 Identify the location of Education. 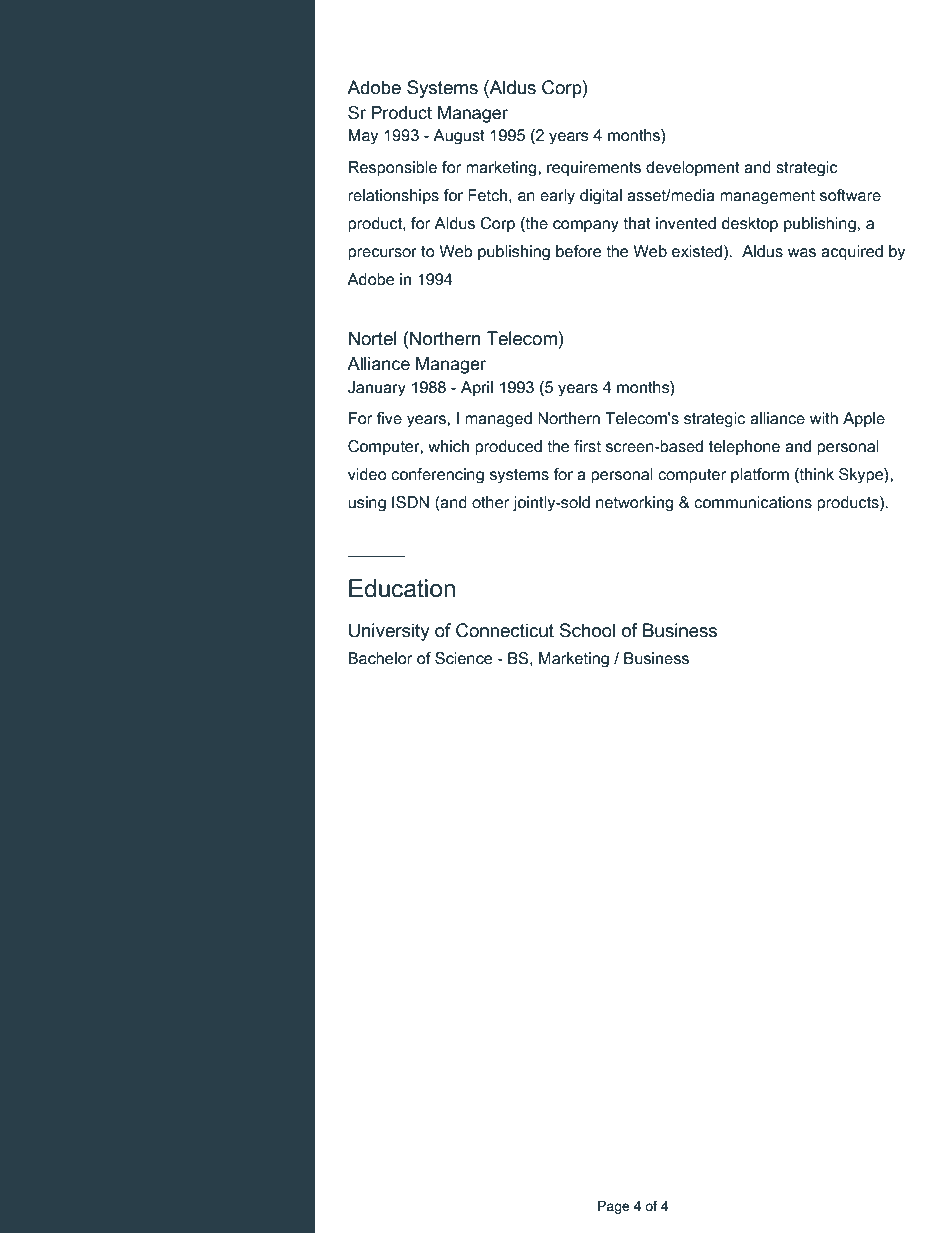
(402, 588).
